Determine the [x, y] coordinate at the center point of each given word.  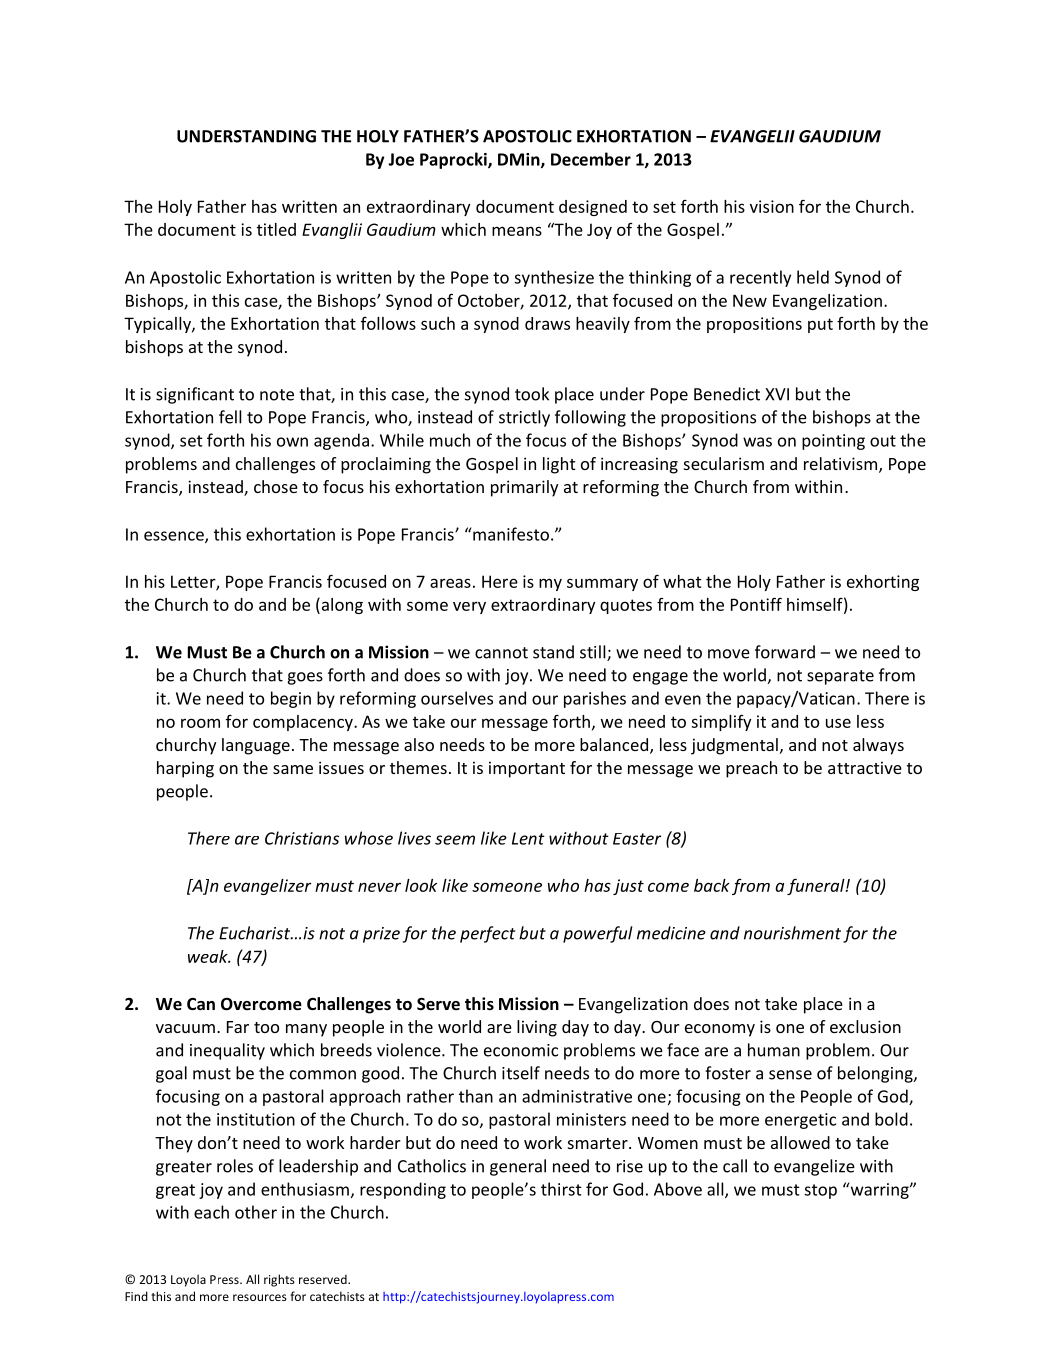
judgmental [734, 746]
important [527, 769]
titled [276, 229]
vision [772, 206]
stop [820, 1191]
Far [238, 1027]
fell [230, 417]
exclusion [865, 1026]
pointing [833, 442]
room [200, 723]
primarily [524, 488]
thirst [561, 1189]
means [517, 231]
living [537, 1028]
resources [260, 1297]
